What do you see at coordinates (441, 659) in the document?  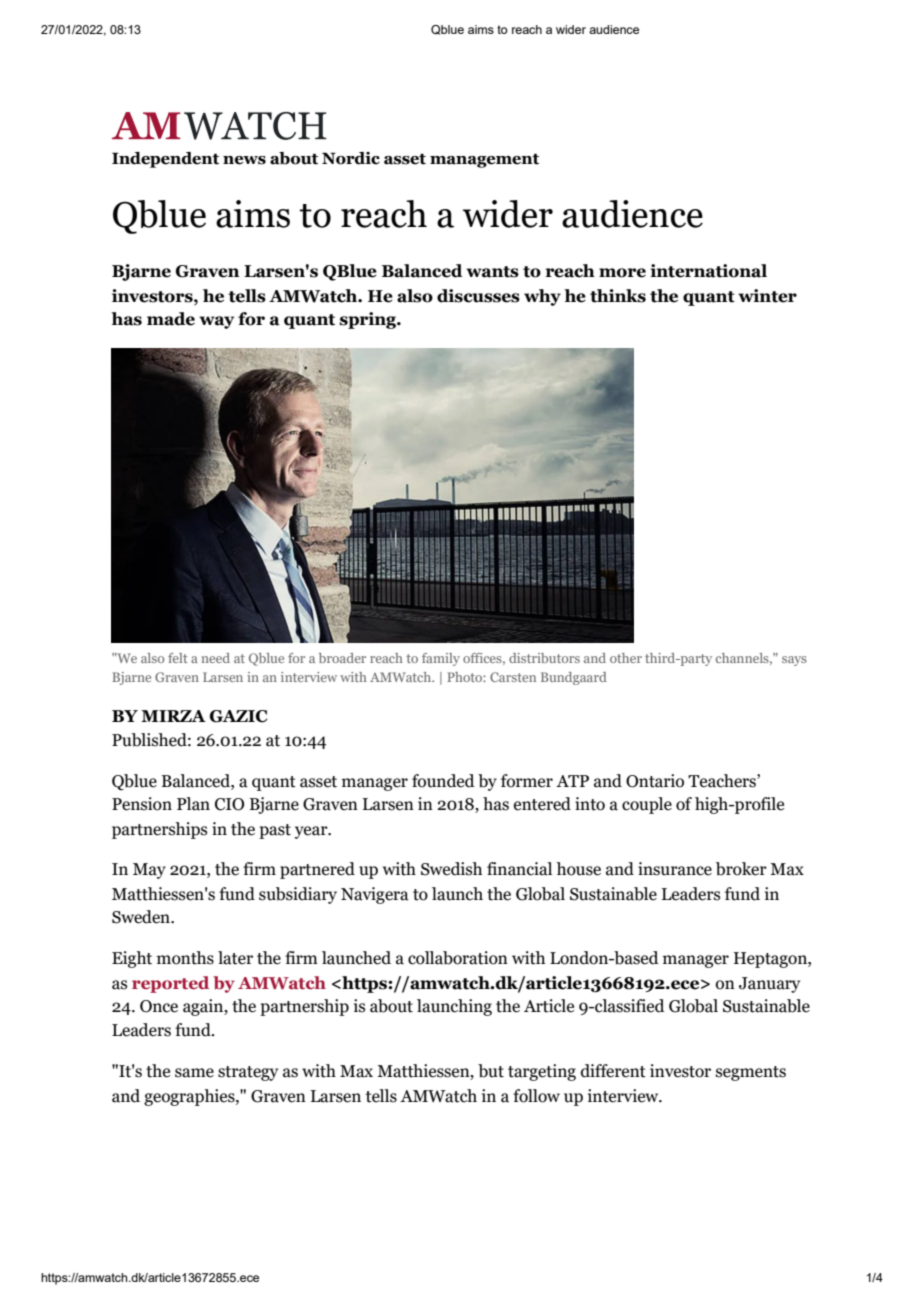 I see `family` at bounding box center [441, 659].
